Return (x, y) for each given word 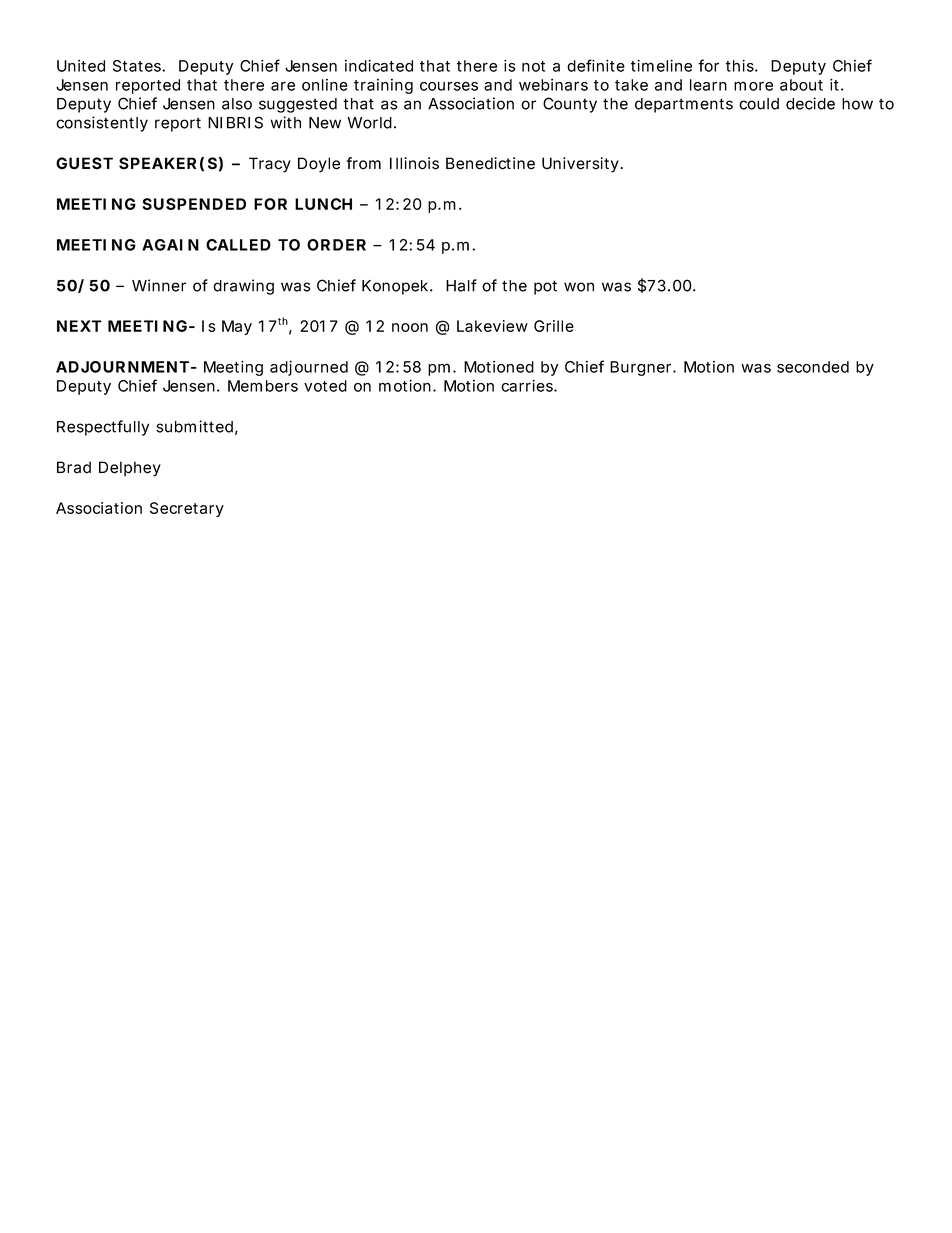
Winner (159, 285)
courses (449, 86)
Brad (74, 467)
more (753, 86)
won (579, 287)
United (81, 66)
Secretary (187, 509)
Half (461, 285)
